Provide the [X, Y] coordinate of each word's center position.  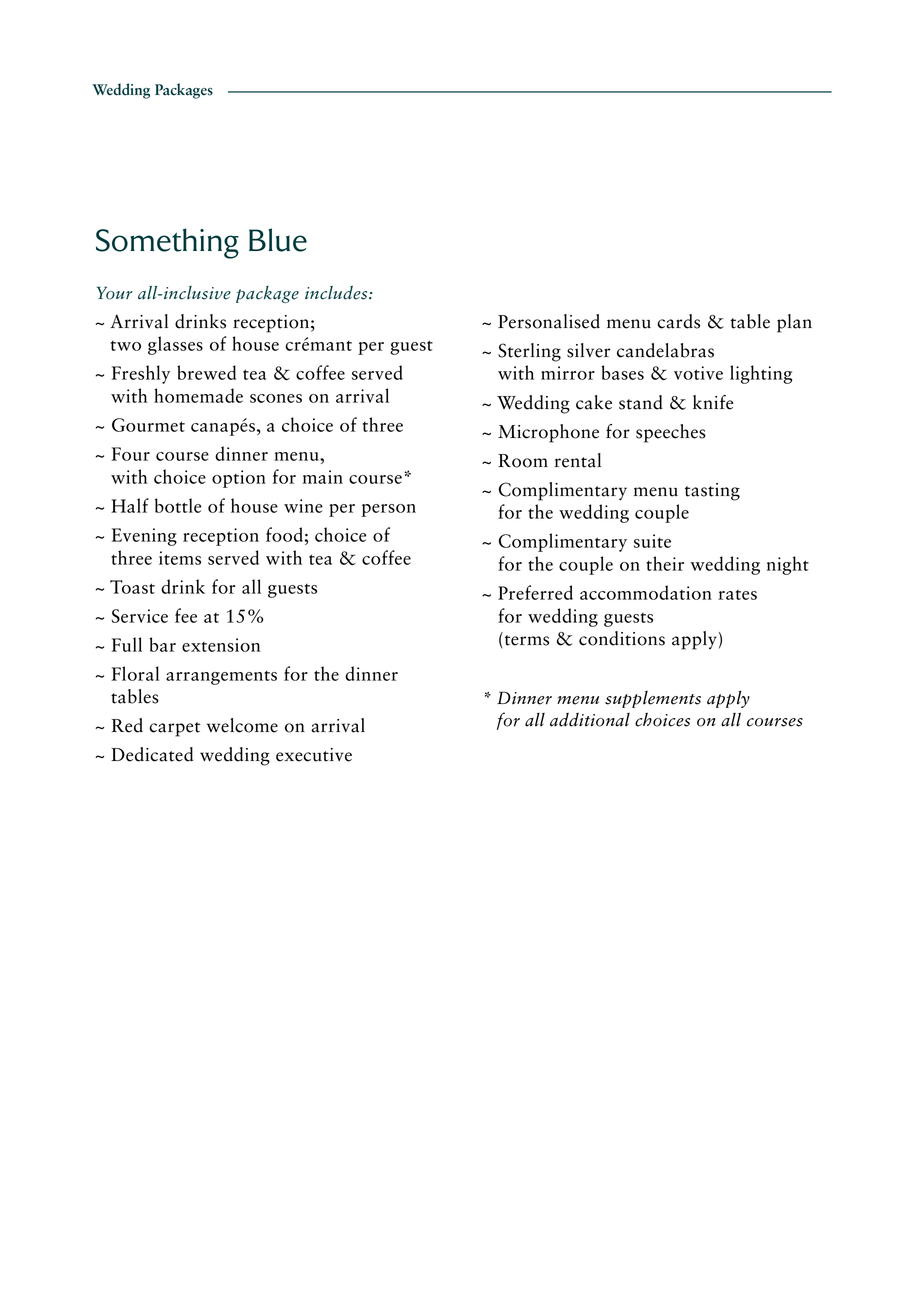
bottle [178, 505]
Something [167, 243]
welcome [242, 725]
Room [523, 461]
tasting [712, 492]
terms [525, 641]
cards [678, 321]
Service [140, 616]
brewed [206, 372]
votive [698, 373]
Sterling [529, 352]
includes [337, 293]
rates [737, 595]
